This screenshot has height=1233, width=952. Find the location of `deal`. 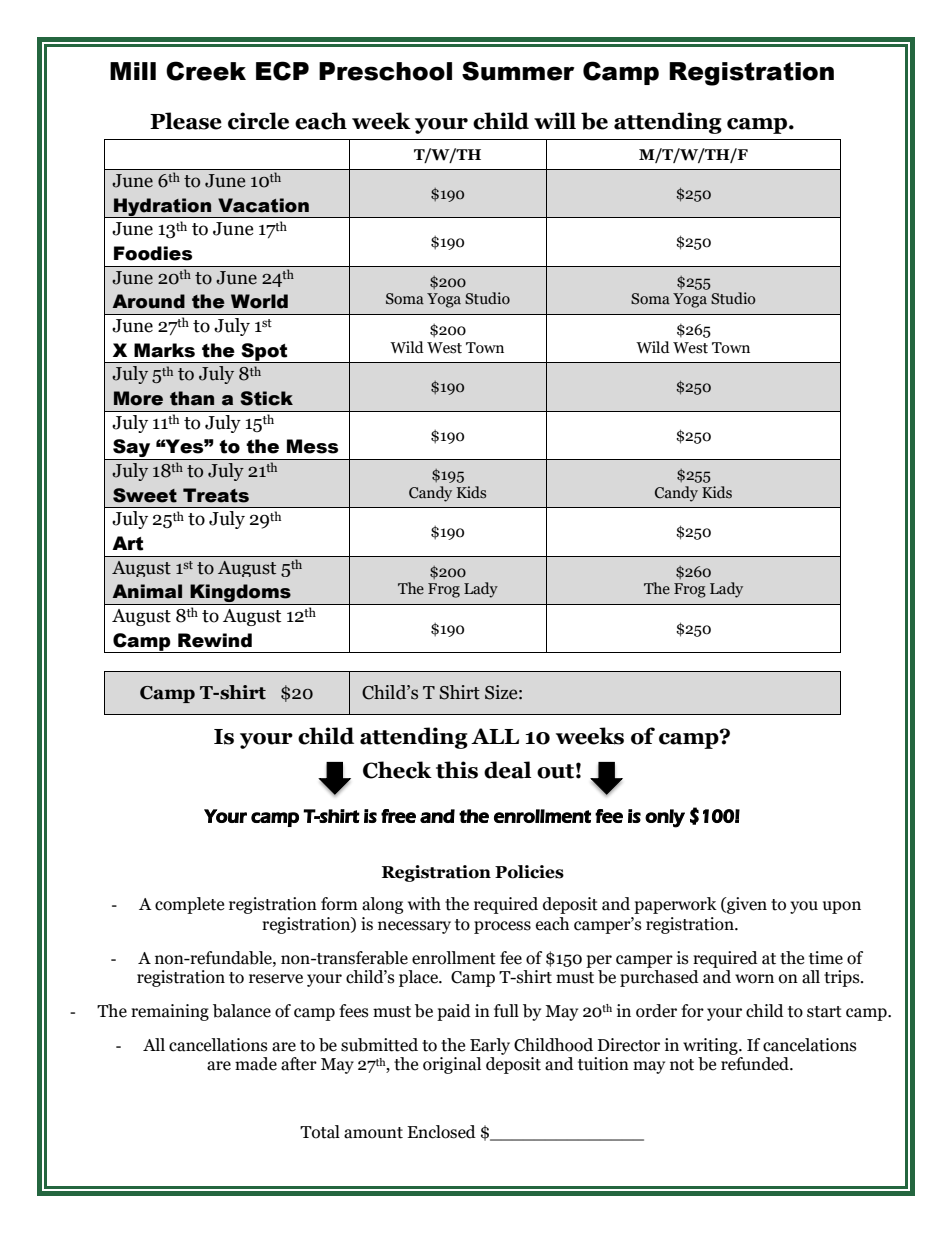

deal is located at coordinates (508, 770).
